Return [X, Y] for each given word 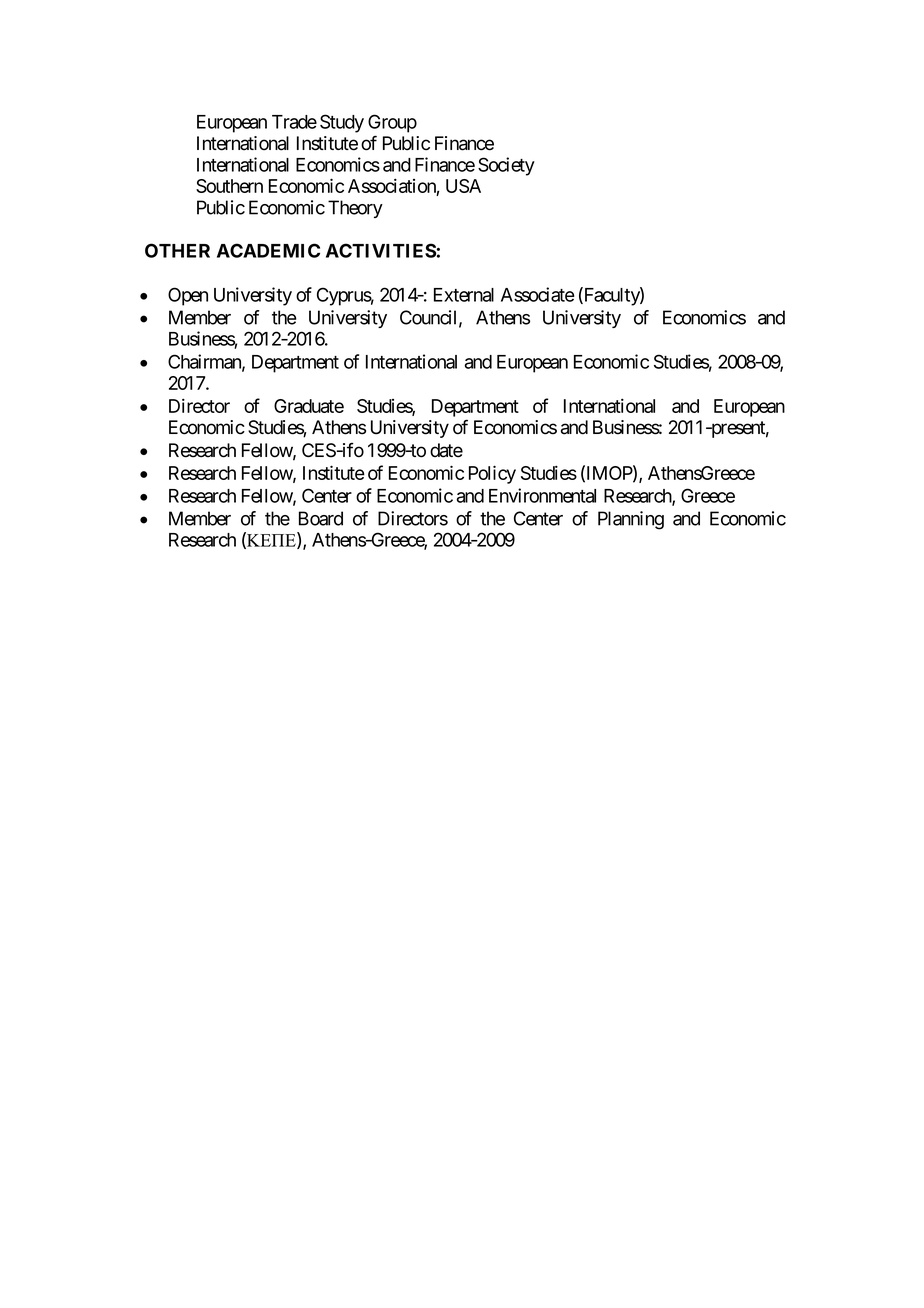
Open [188, 296]
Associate [538, 294]
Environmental [542, 495]
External [464, 295]
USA [463, 186]
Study [342, 123]
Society [506, 166]
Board [321, 518]
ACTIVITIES [381, 250]
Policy [492, 474]
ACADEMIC [268, 250]
